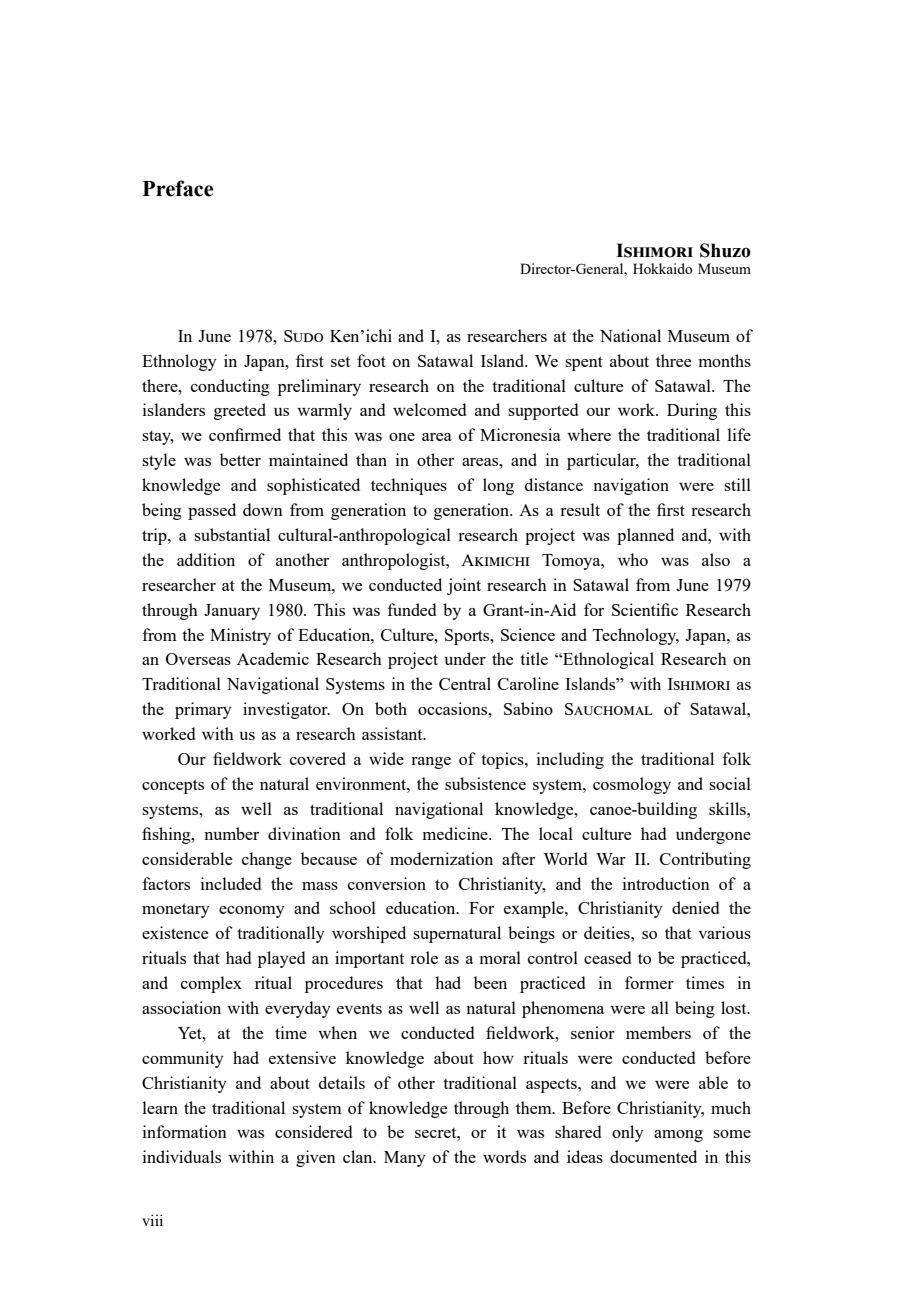  Describe the element at coordinates (424, 957) in the document. I see `role` at that location.
